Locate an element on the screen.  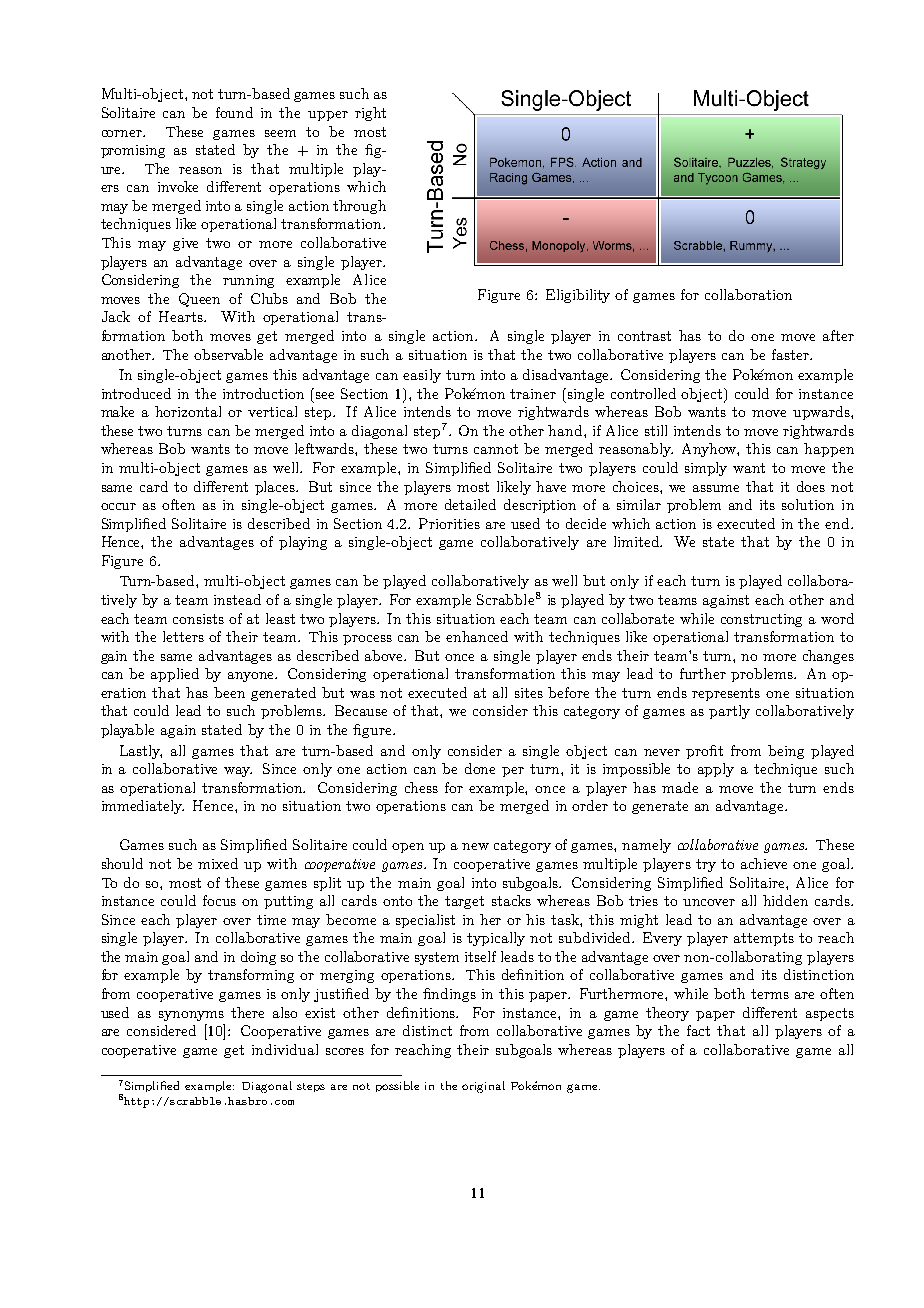
Eligibility is located at coordinates (578, 296).
